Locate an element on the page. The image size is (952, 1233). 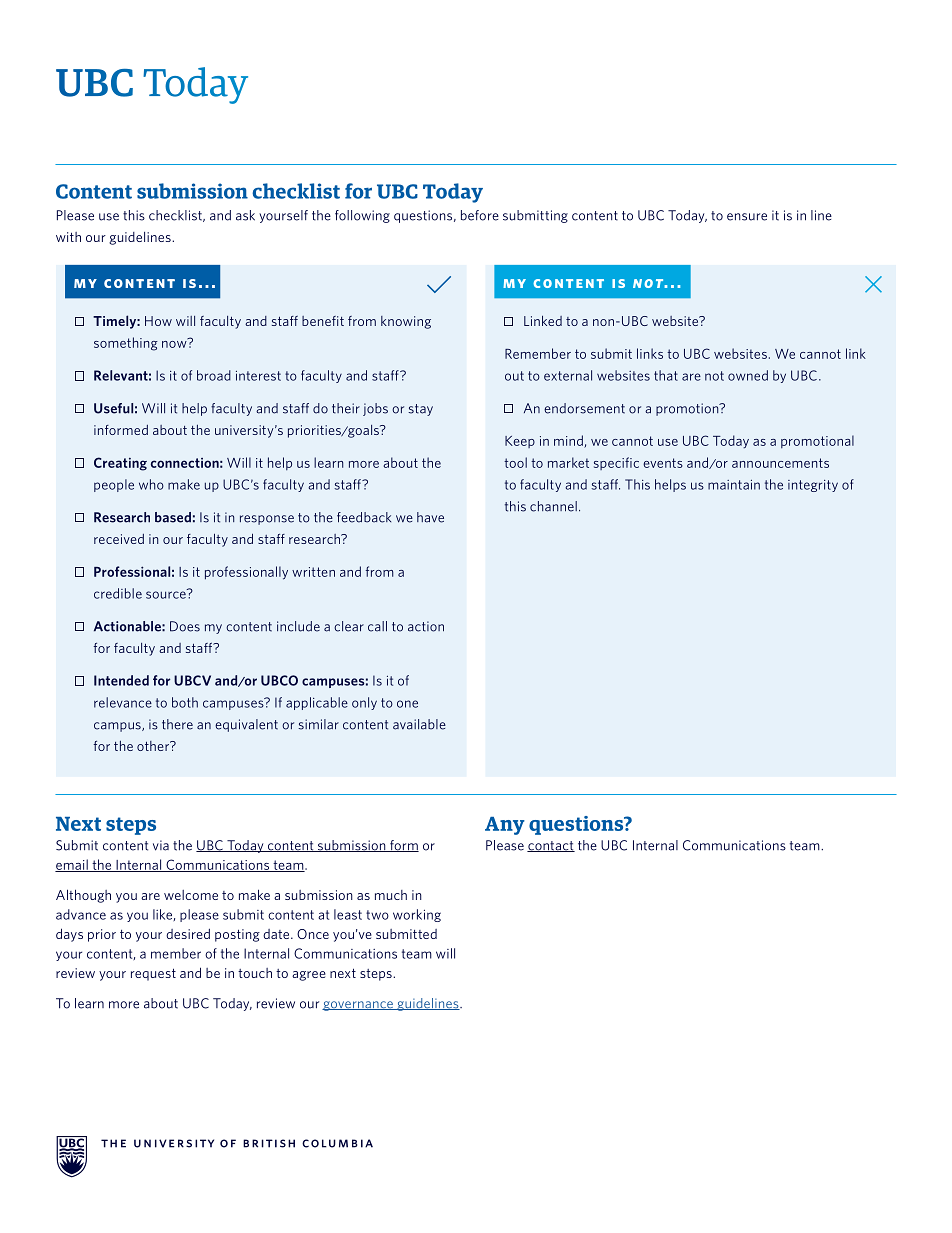
announcements is located at coordinates (780, 463).
